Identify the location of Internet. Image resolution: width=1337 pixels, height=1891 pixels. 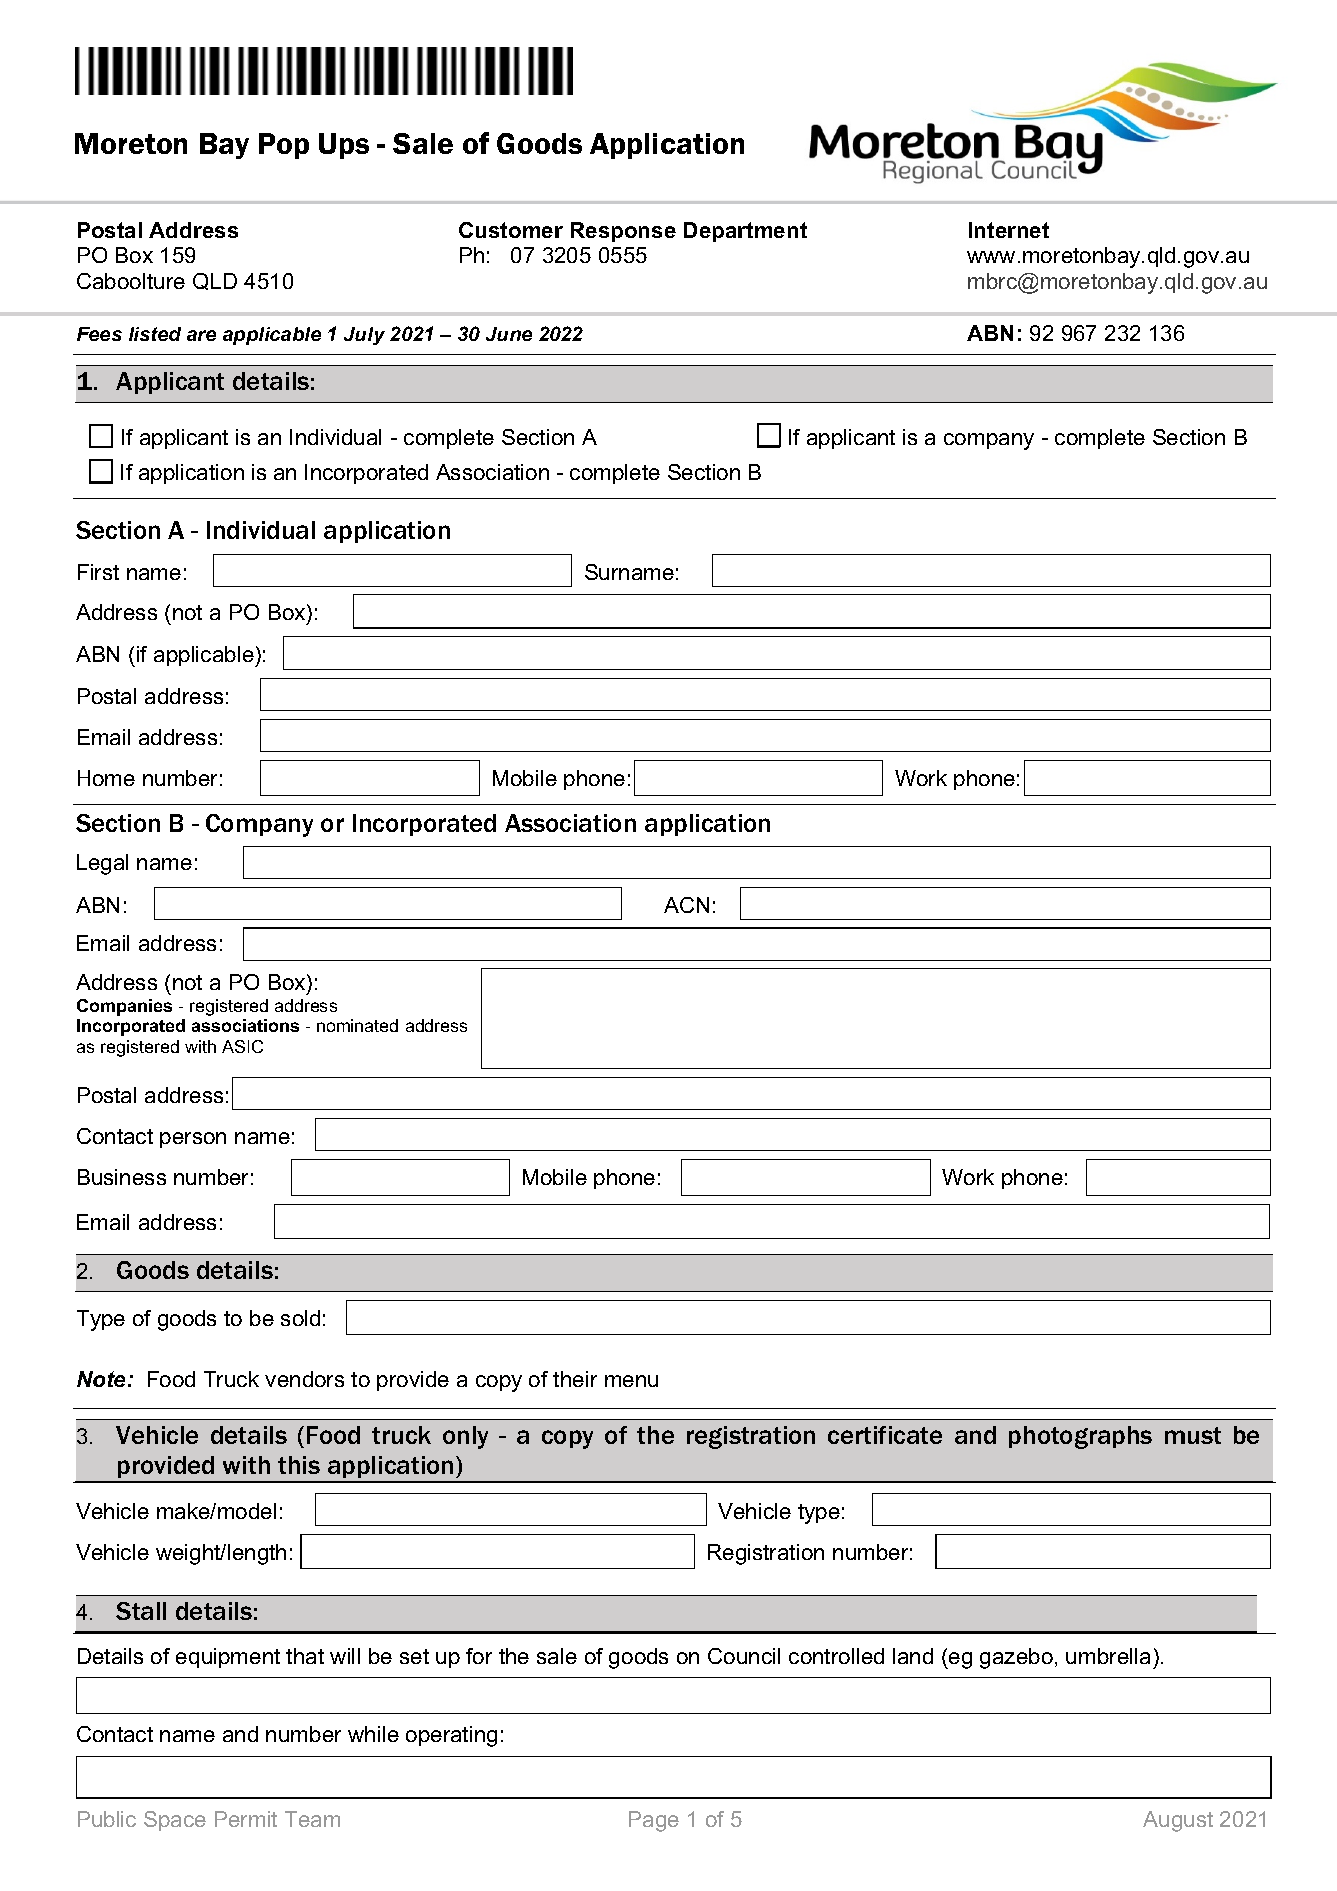
(1009, 230).
